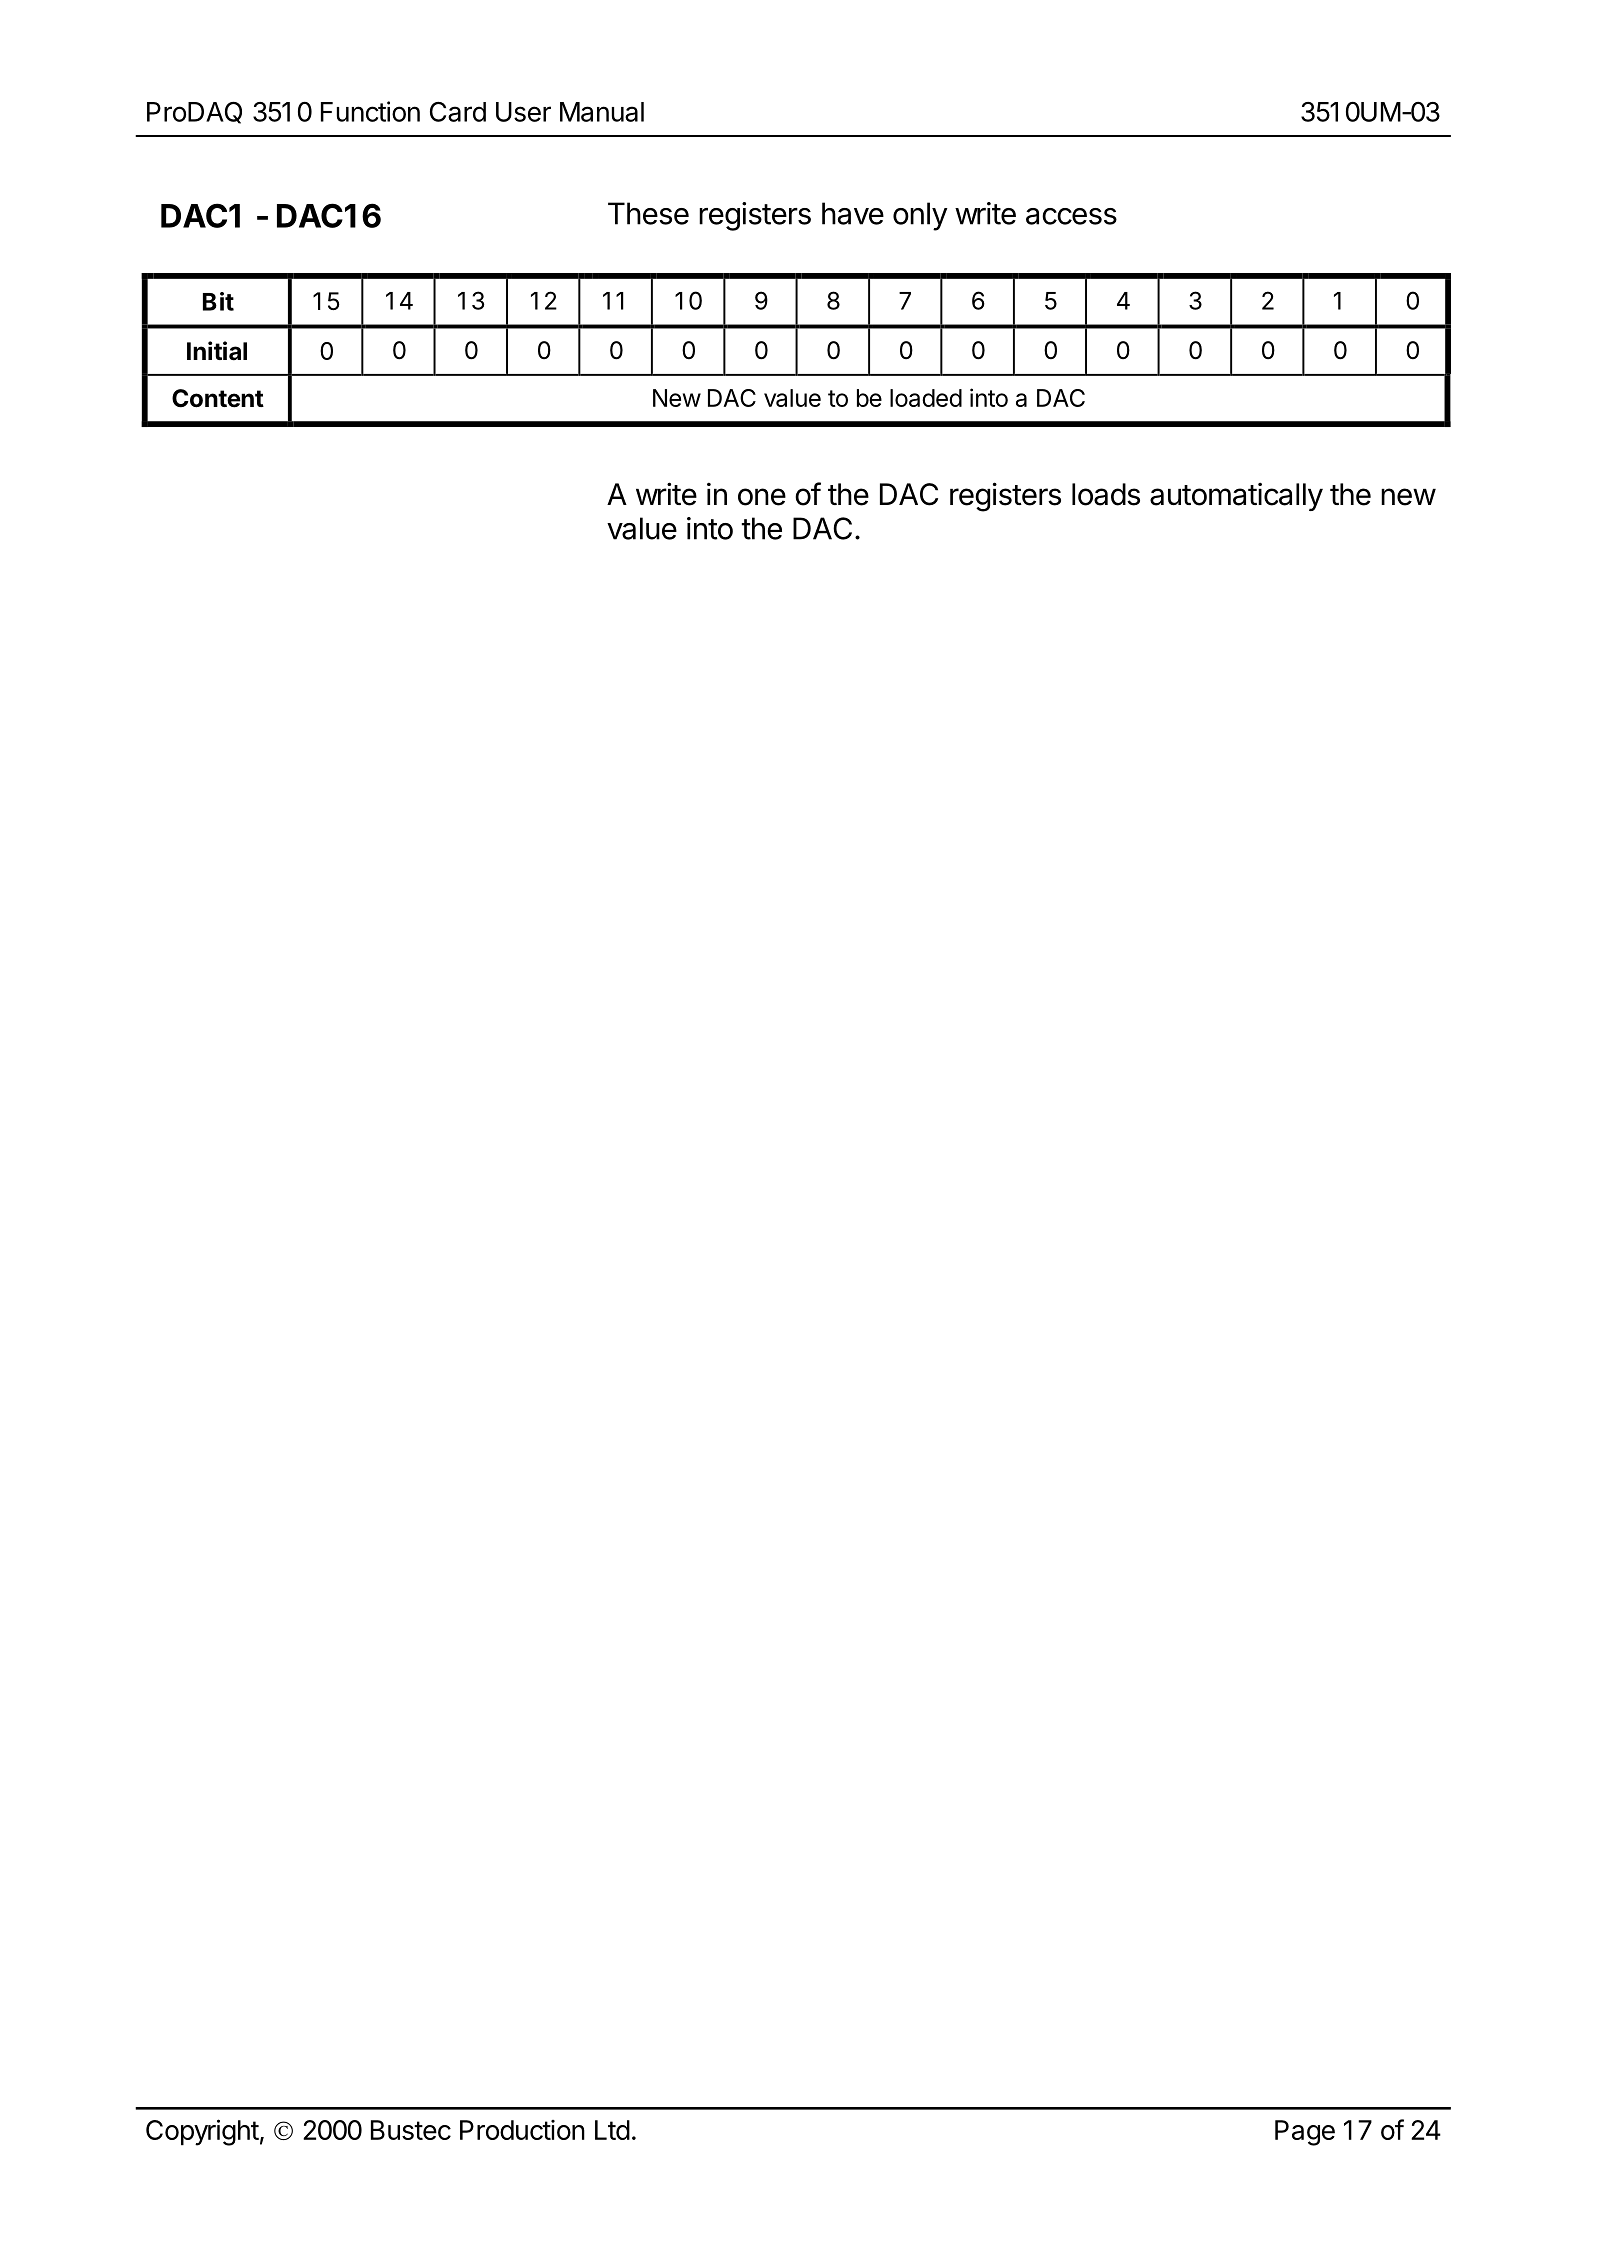  Describe the element at coordinates (926, 398) in the screenshot. I see `loaded` at that location.
